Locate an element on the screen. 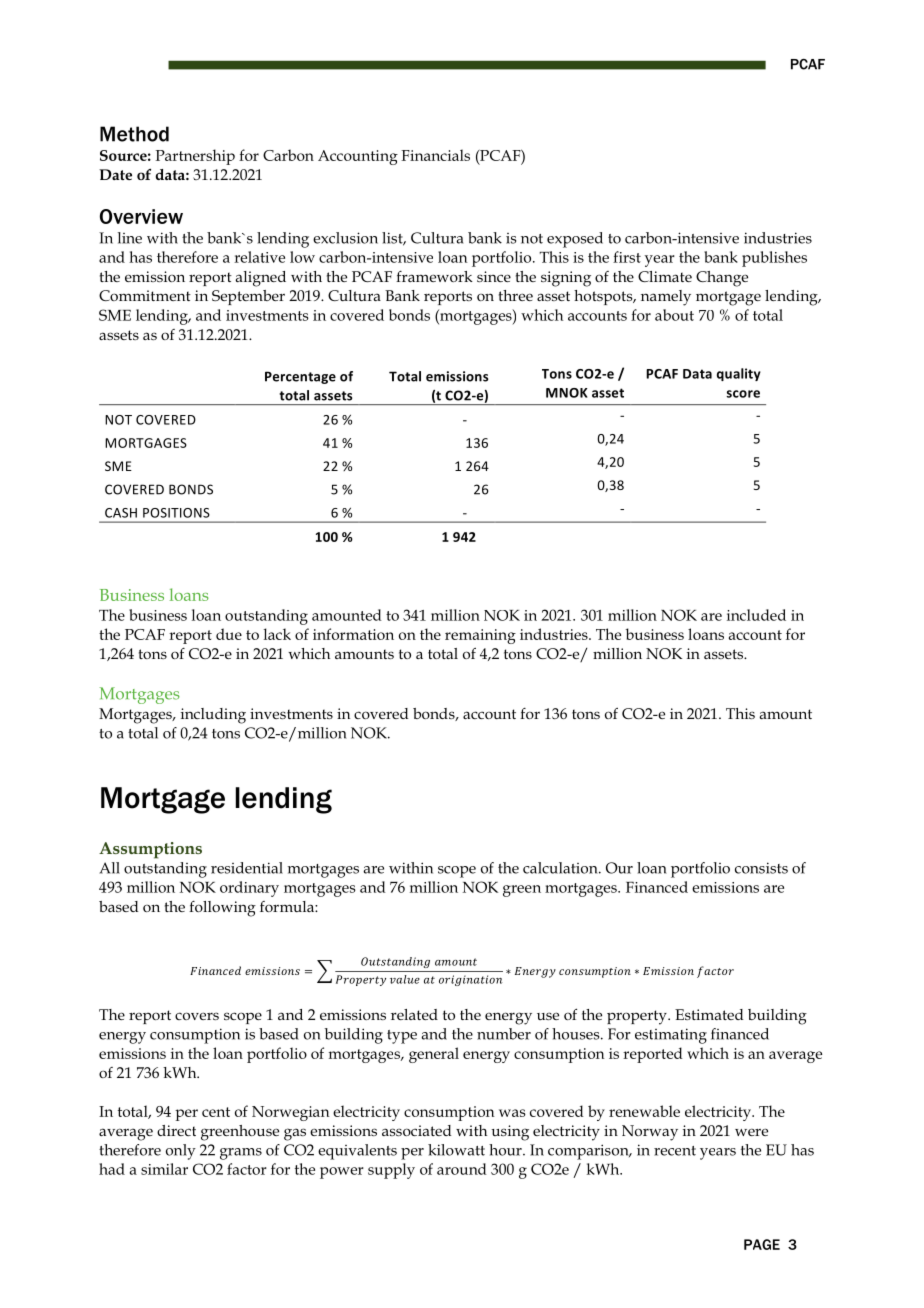  similar is located at coordinates (164, 1169).
